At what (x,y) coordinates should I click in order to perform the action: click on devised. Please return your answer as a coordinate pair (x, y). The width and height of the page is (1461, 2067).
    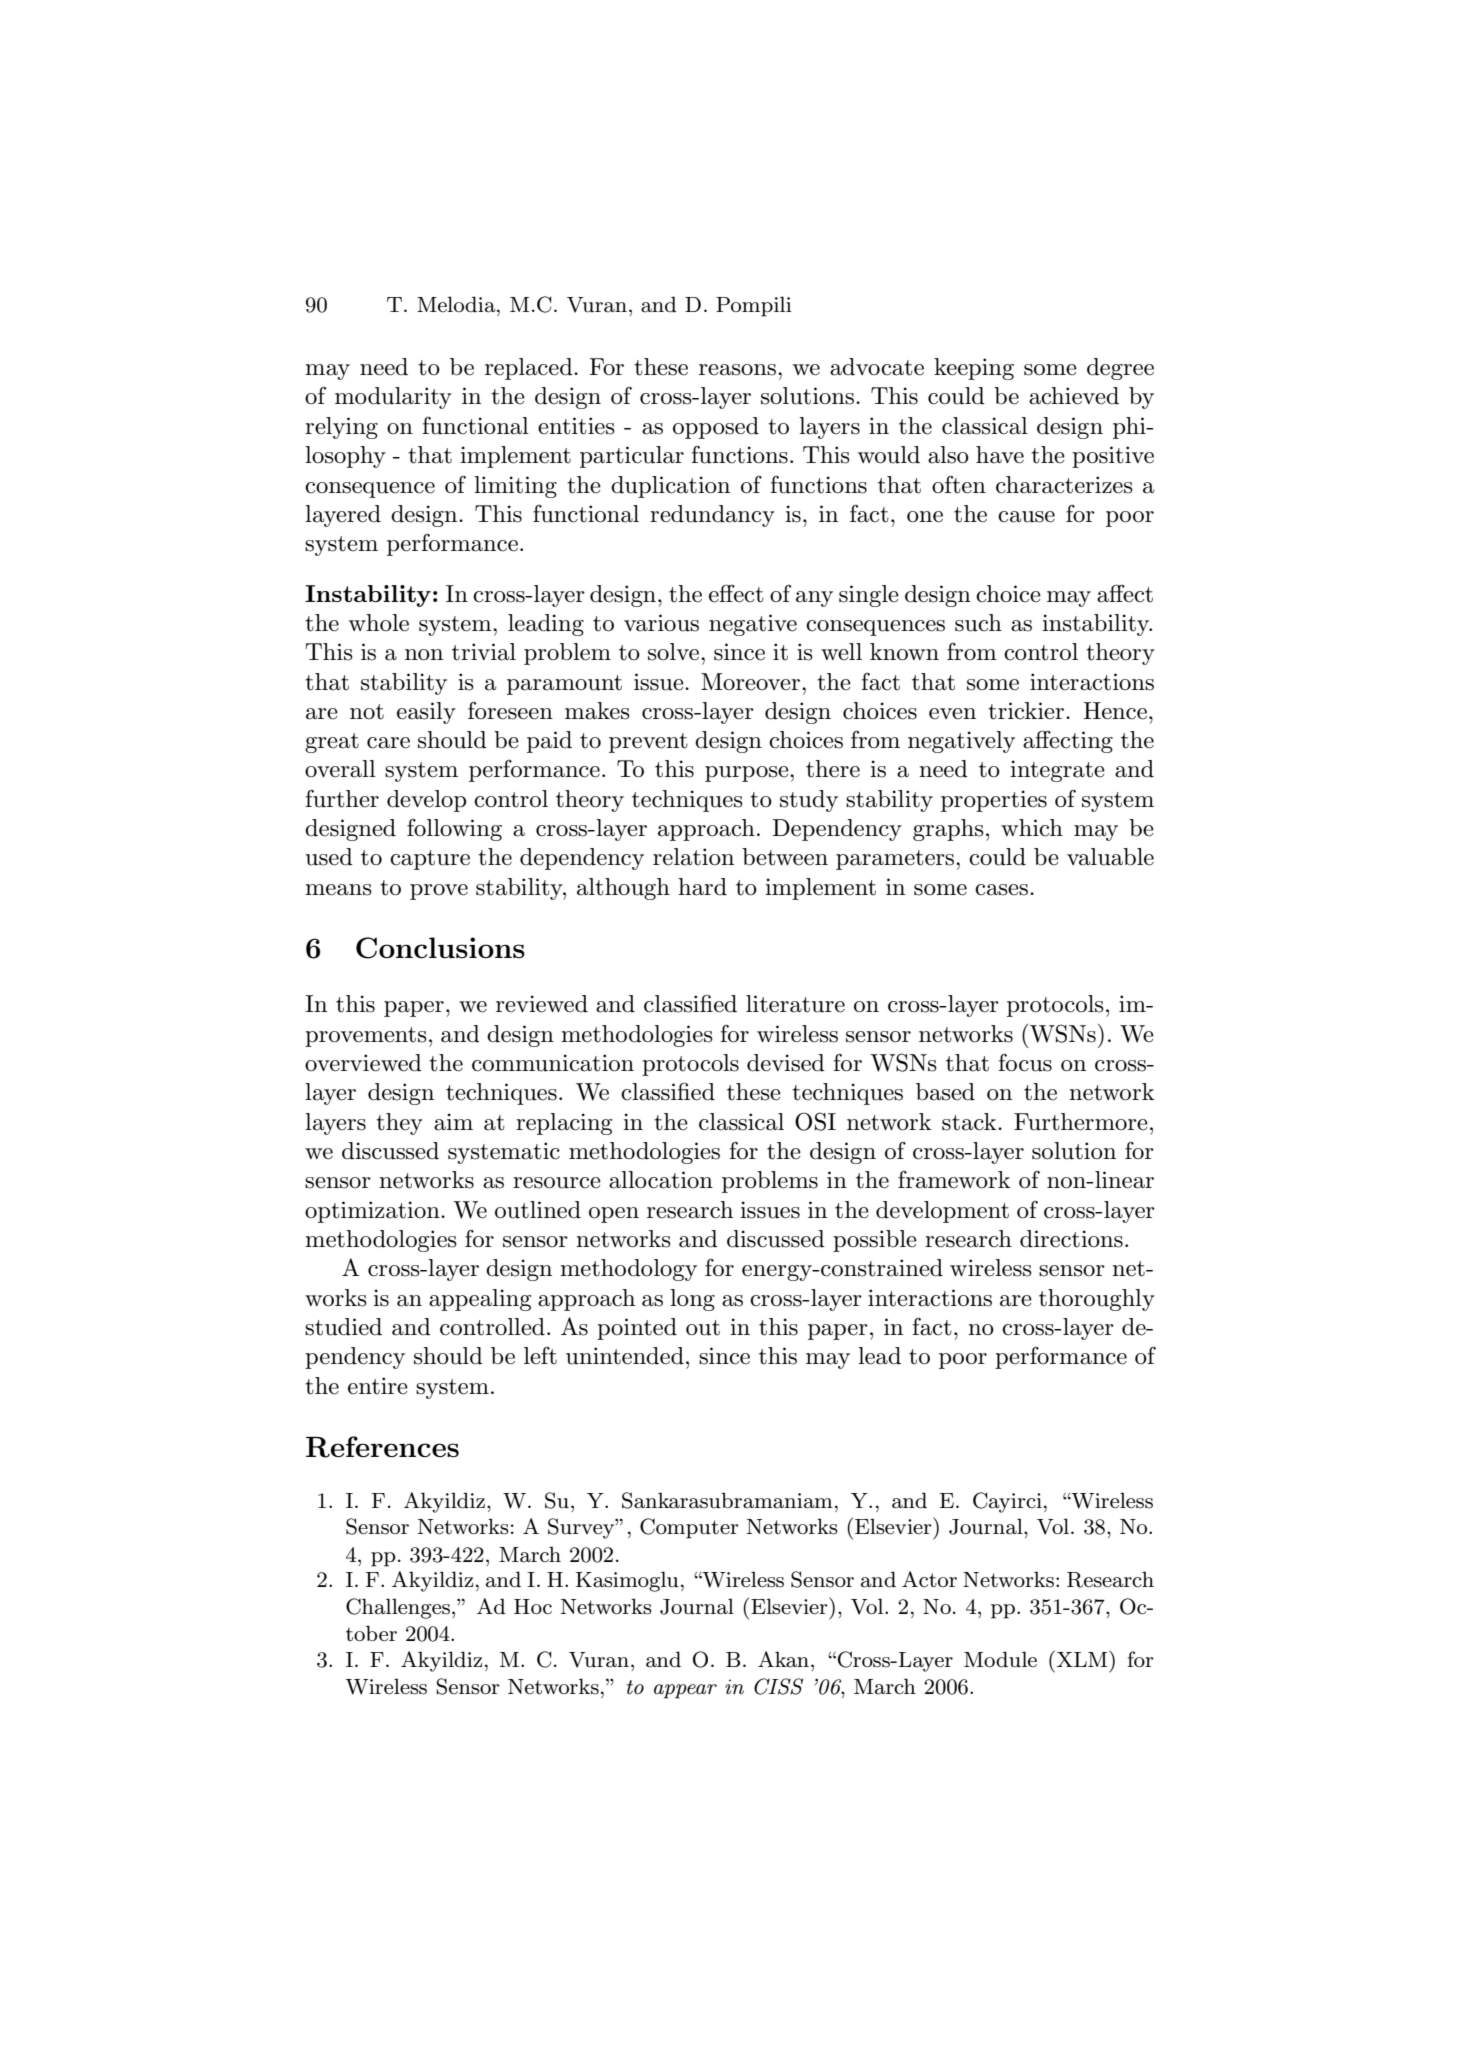
    Looking at the image, I should click on (786, 1063).
